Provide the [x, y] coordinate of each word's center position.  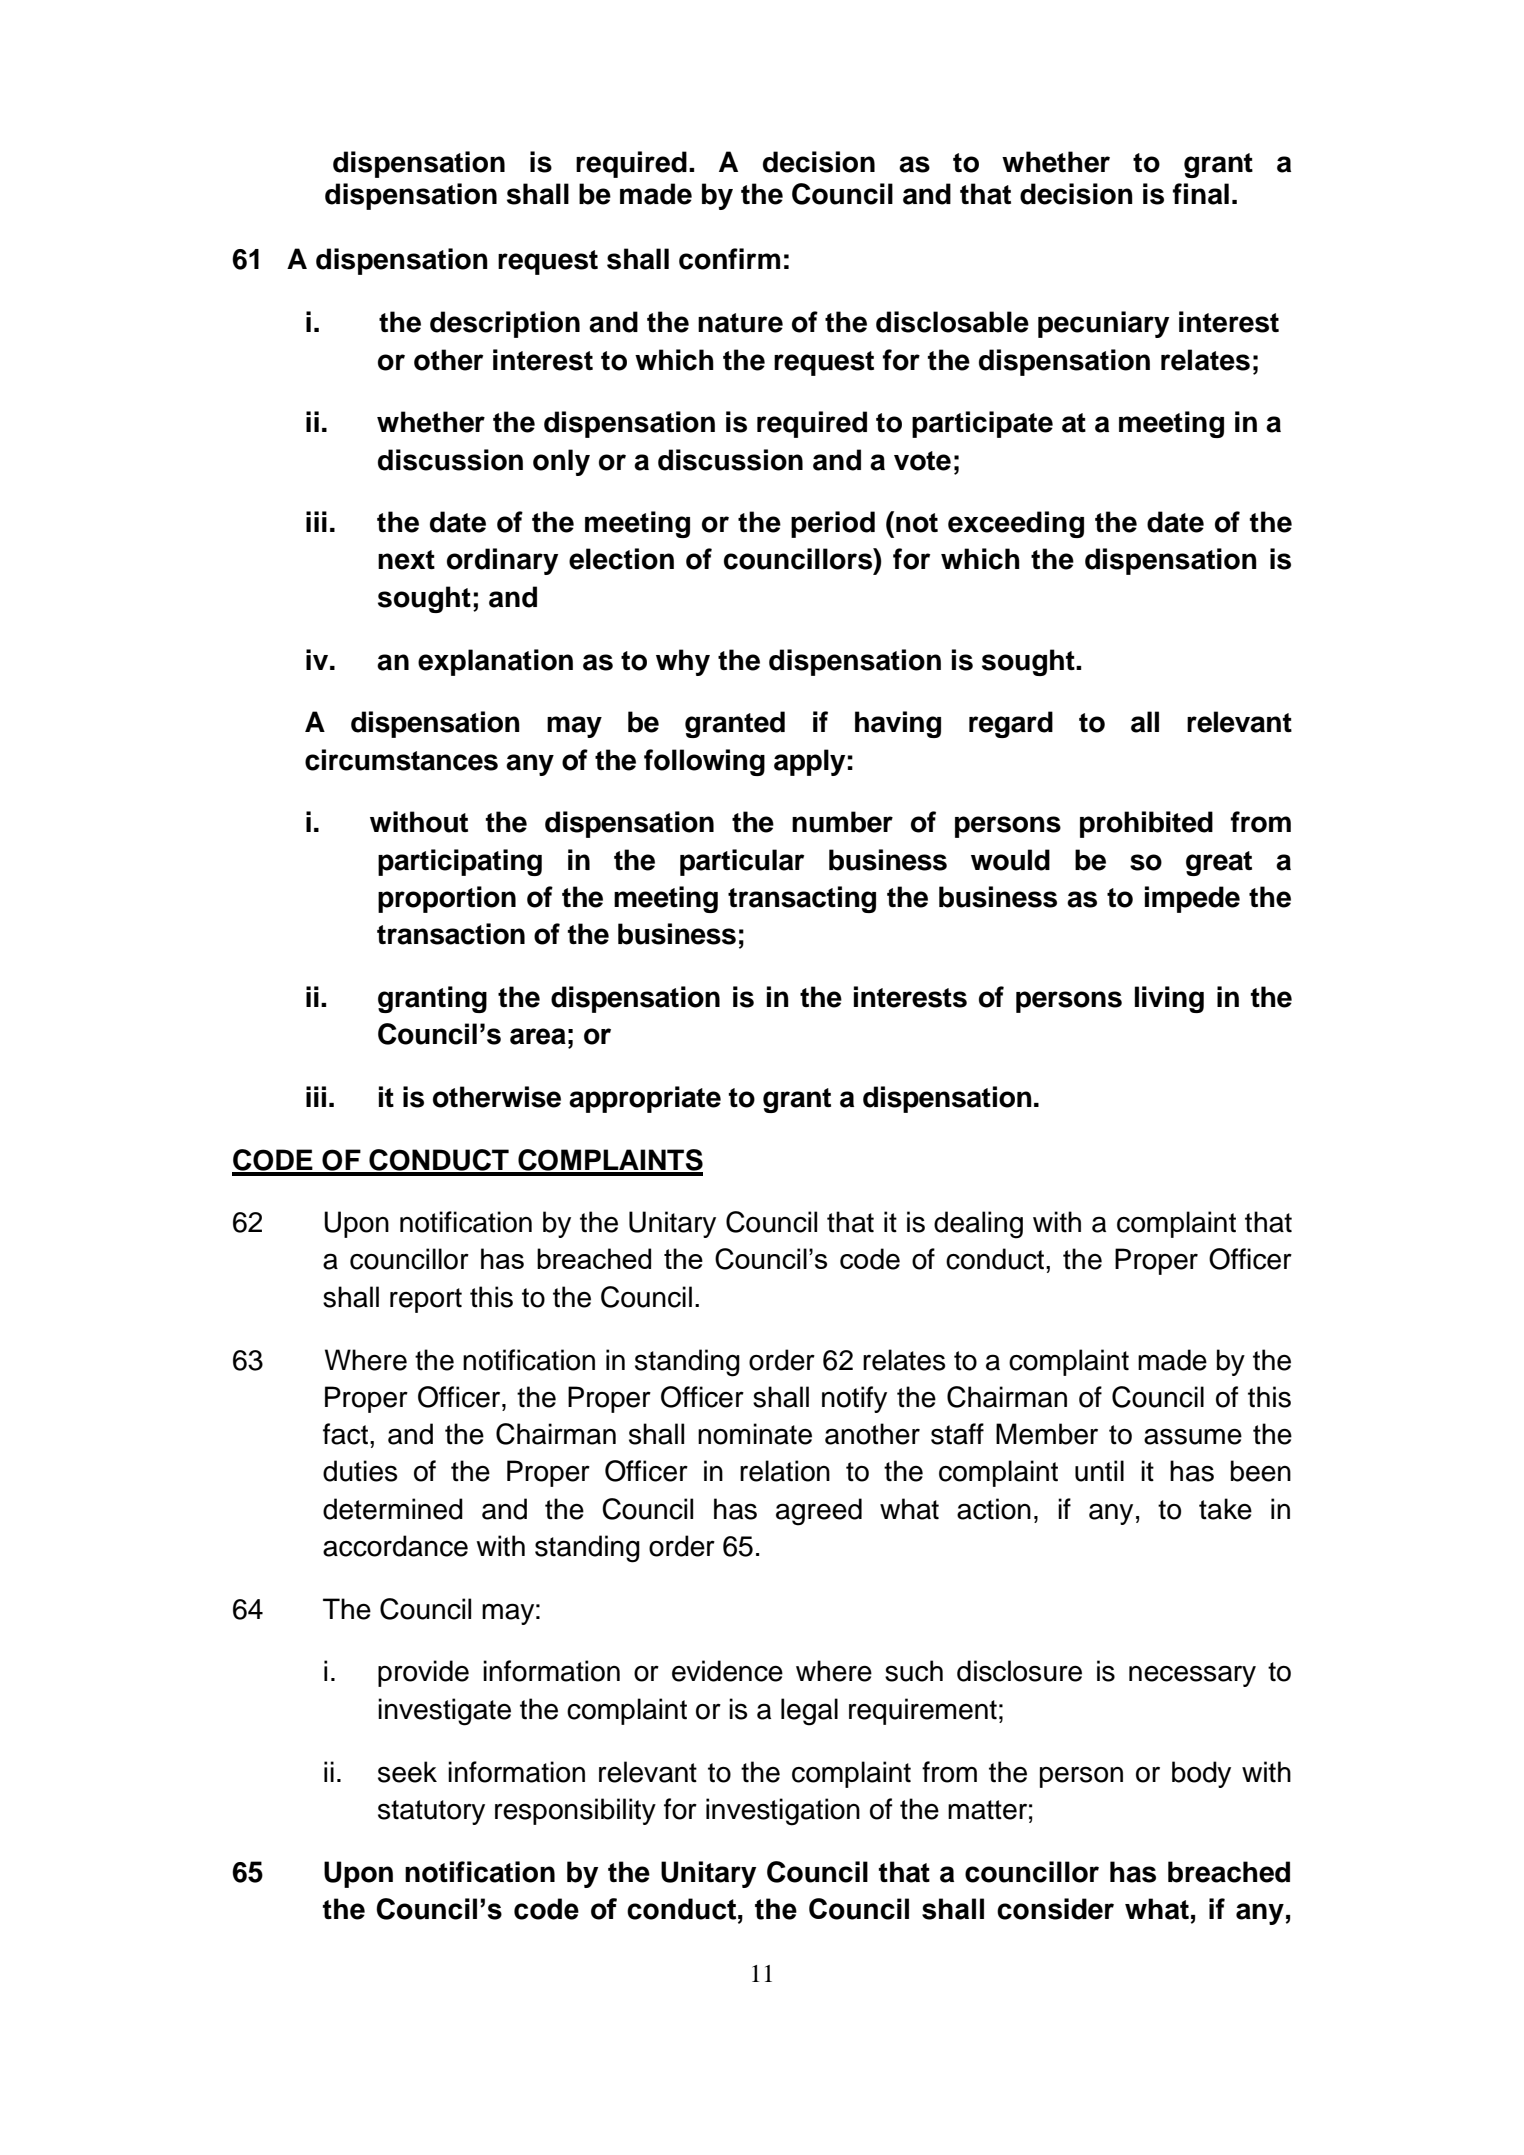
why [683, 662]
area [538, 1036]
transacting [802, 899]
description [505, 324]
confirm [729, 259]
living [1169, 999]
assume [1193, 1436]
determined [393, 1509]
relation [785, 1471]
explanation [495, 662]
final [1201, 194]
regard [1011, 724]
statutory [431, 1812]
